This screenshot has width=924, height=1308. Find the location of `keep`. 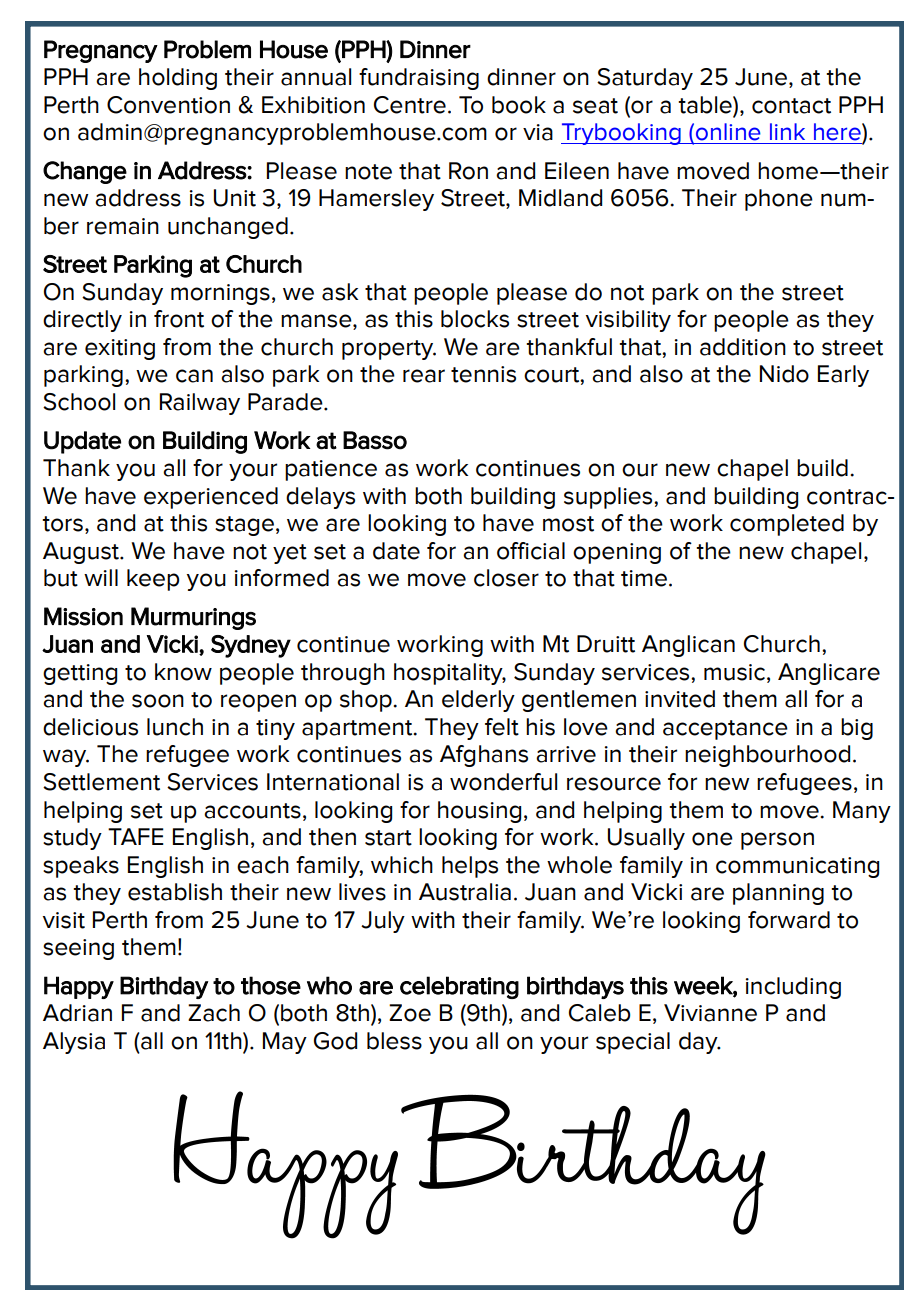

keep is located at coordinates (153, 580).
